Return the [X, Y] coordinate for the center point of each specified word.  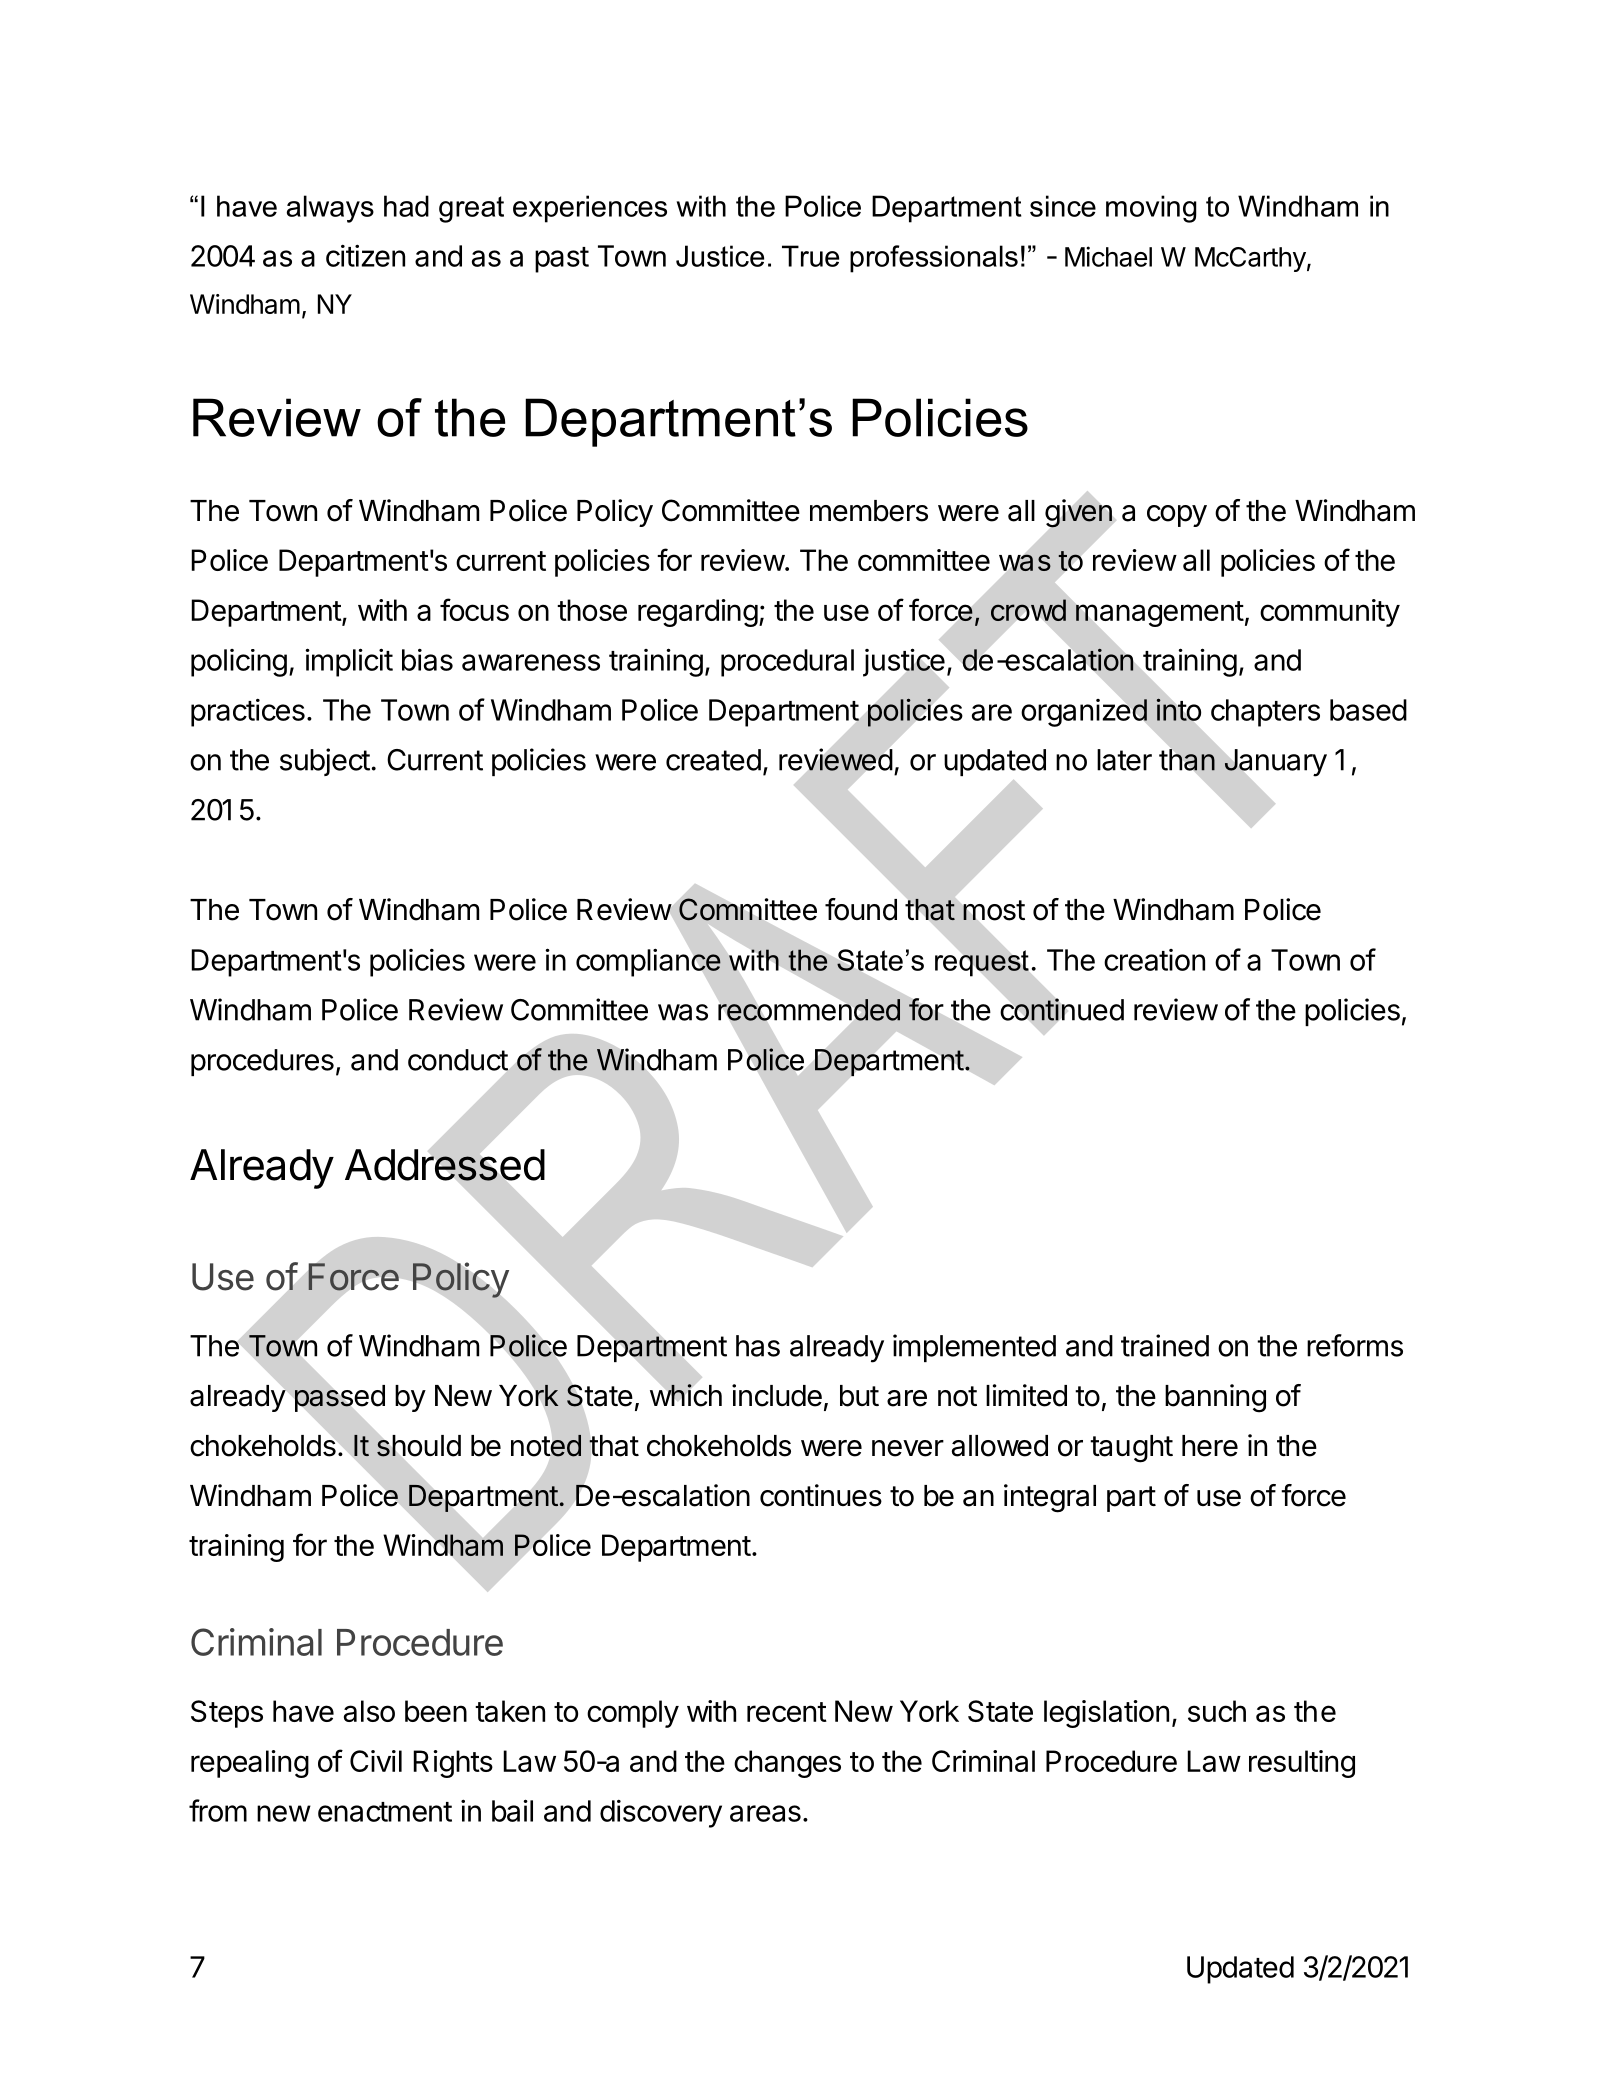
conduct [458, 1060]
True [810, 256]
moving [1151, 209]
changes [787, 1764]
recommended [809, 1010]
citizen [365, 255]
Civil [376, 1761]
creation [1154, 960]
